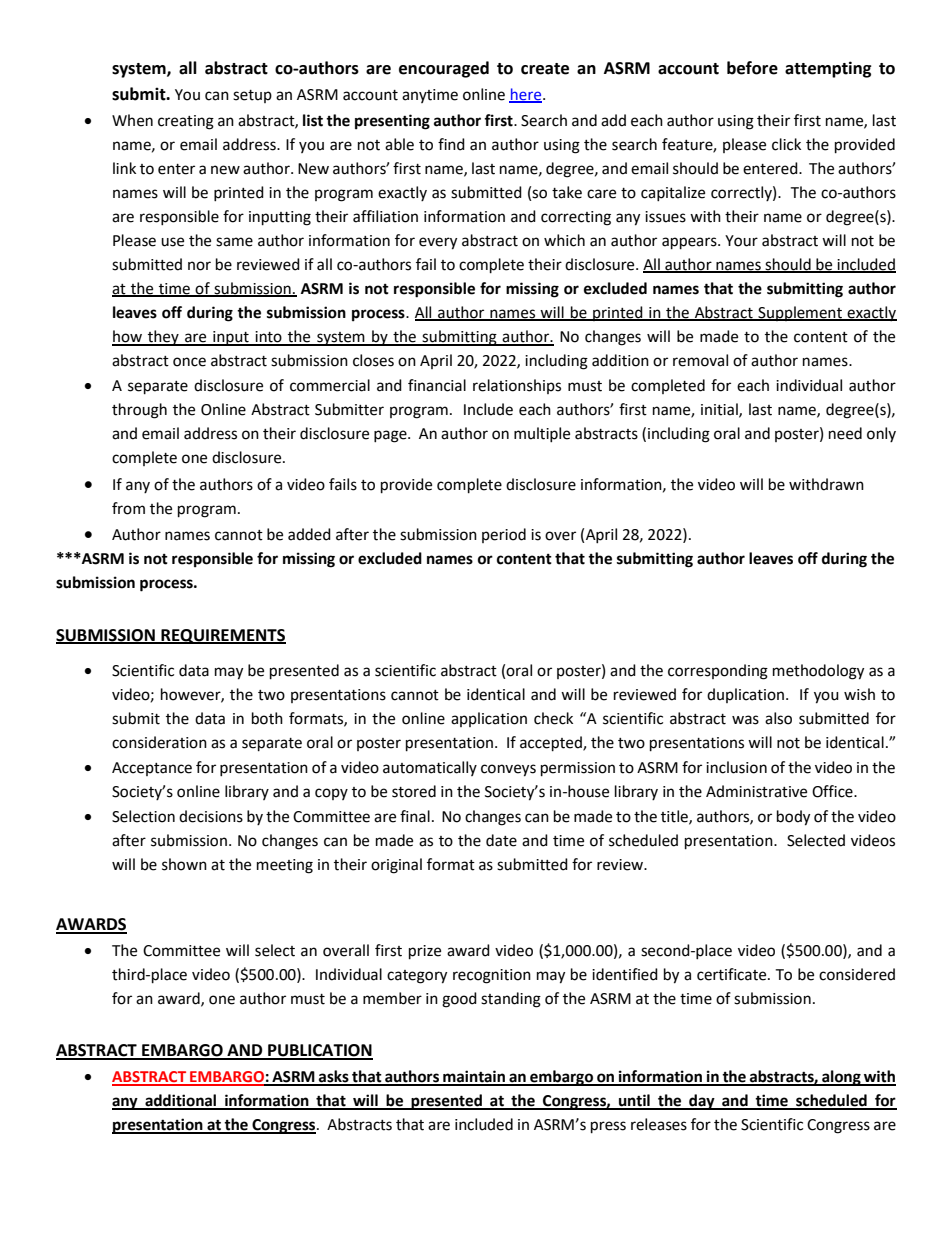 The width and height of the screenshot is (952, 1233). What do you see at coordinates (800, 313) in the screenshot?
I see `Supplement` at bounding box center [800, 313].
